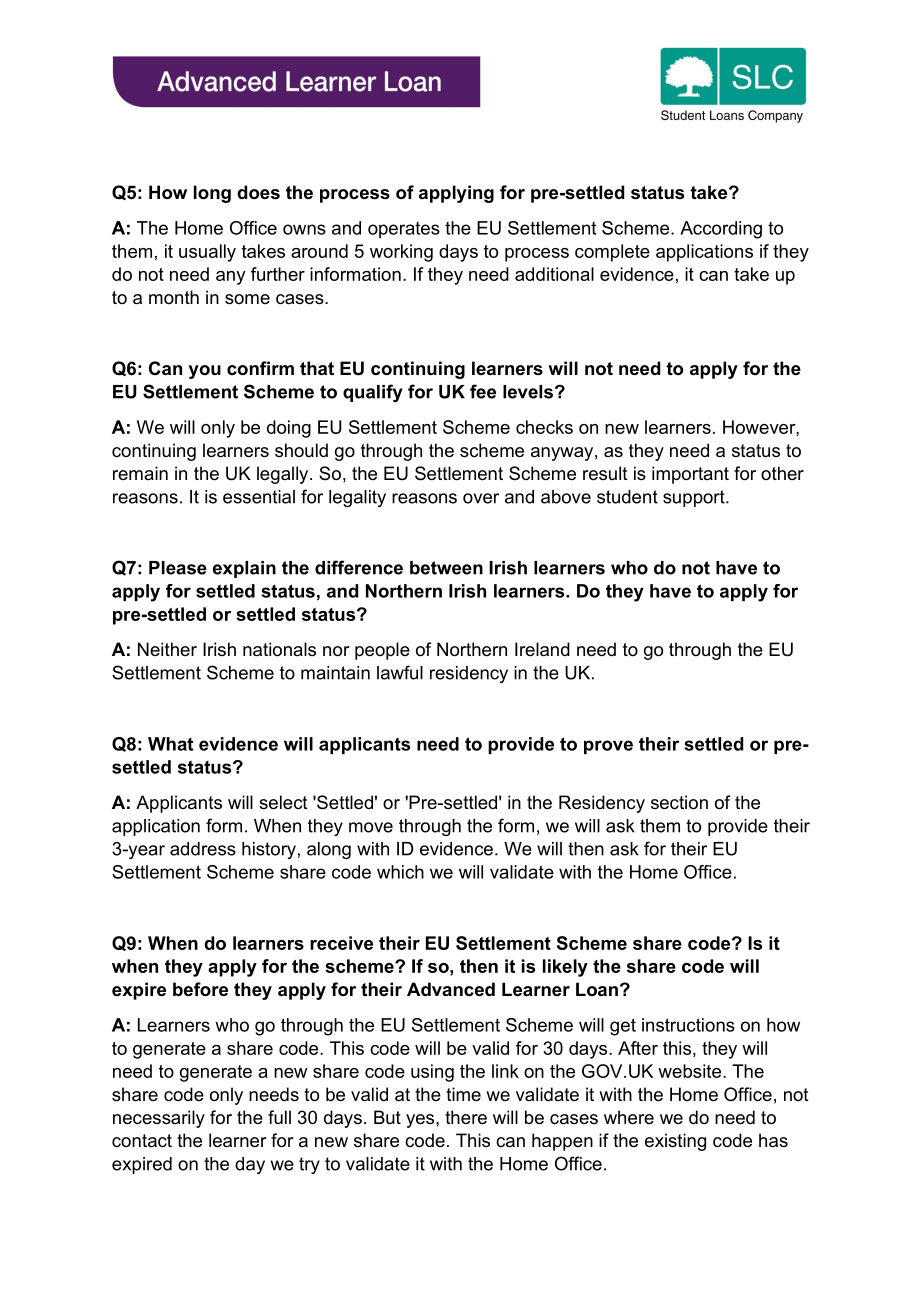 The image size is (924, 1308). What do you see at coordinates (466, 1117) in the screenshot?
I see `there` at bounding box center [466, 1117].
